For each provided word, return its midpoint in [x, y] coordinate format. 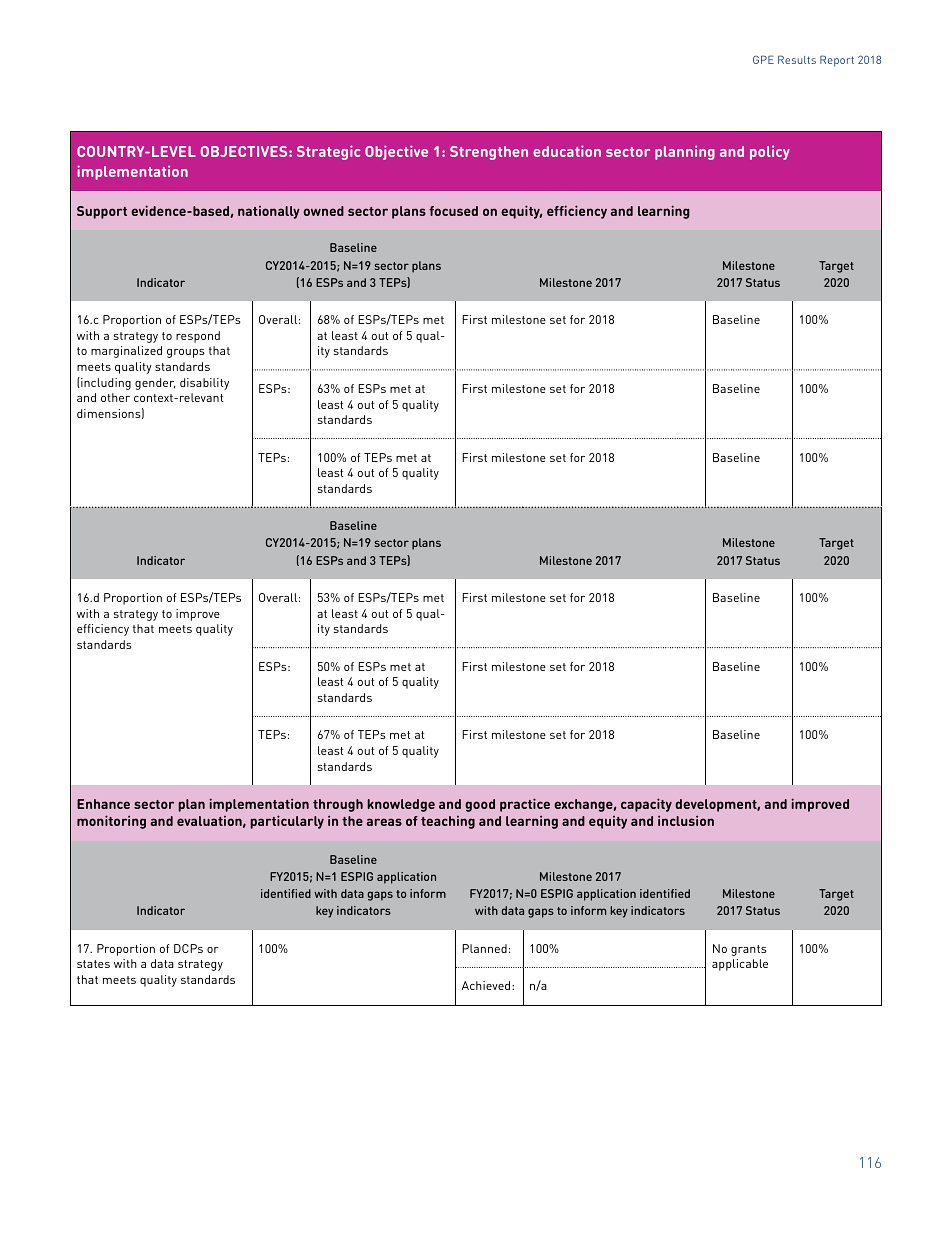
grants [749, 950]
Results [797, 59]
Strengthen [489, 153]
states [93, 964]
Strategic [328, 152]
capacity [646, 805]
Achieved [487, 985]
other [115, 397]
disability [204, 384]
